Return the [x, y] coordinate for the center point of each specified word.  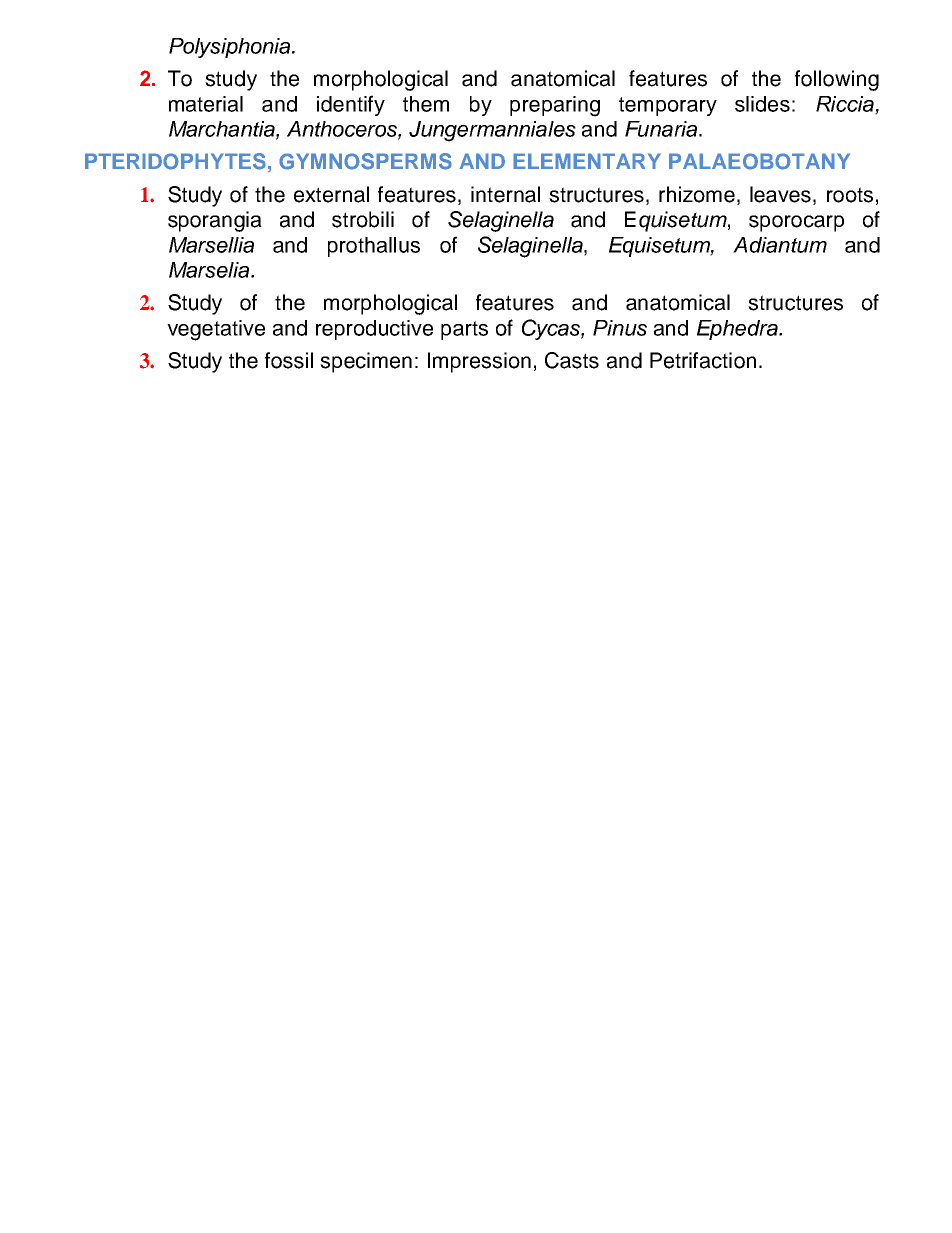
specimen [366, 362]
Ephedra [738, 330]
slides [762, 104]
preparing [555, 106]
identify [351, 105]
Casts [572, 360]
